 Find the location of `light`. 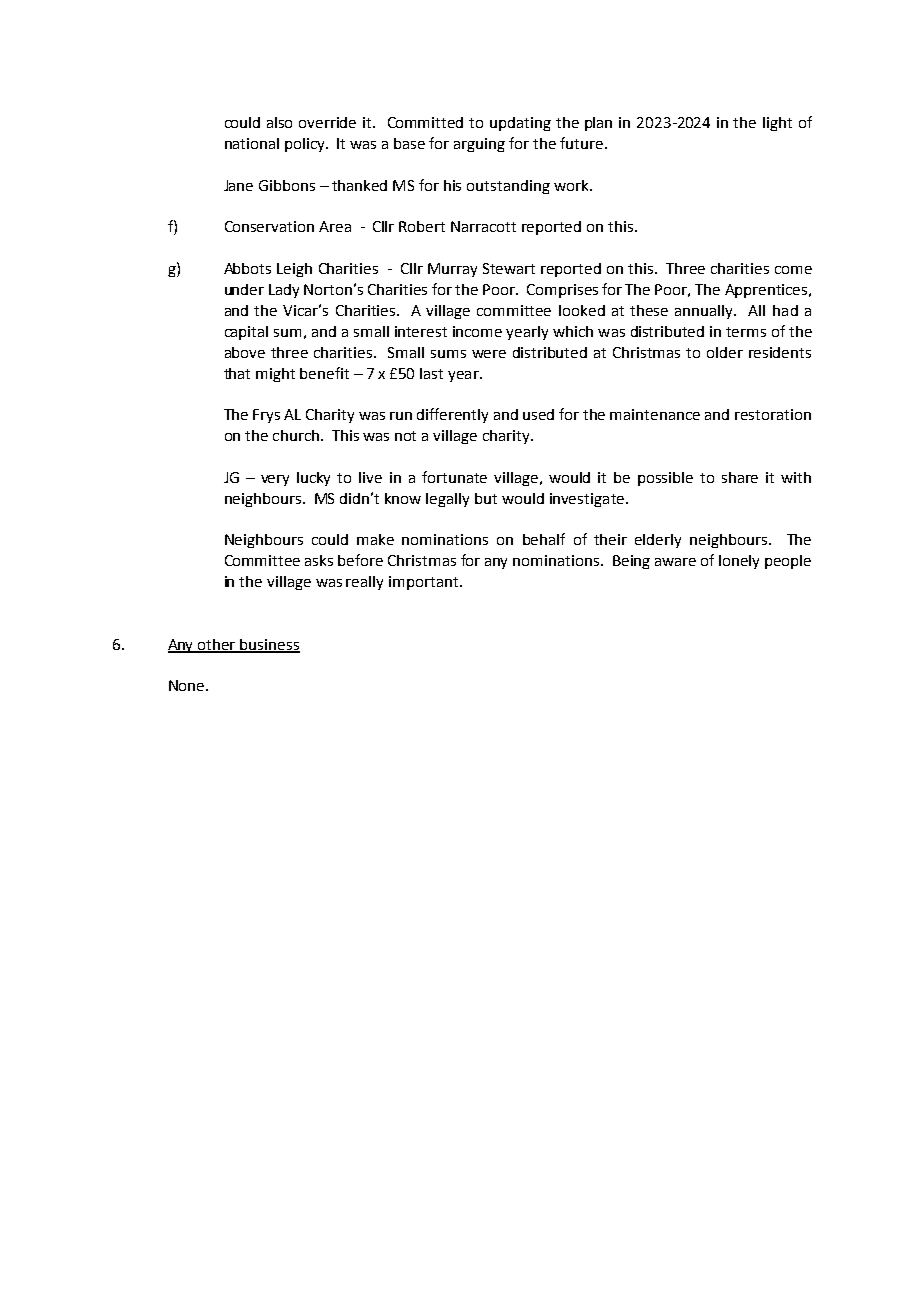

light is located at coordinates (777, 124).
